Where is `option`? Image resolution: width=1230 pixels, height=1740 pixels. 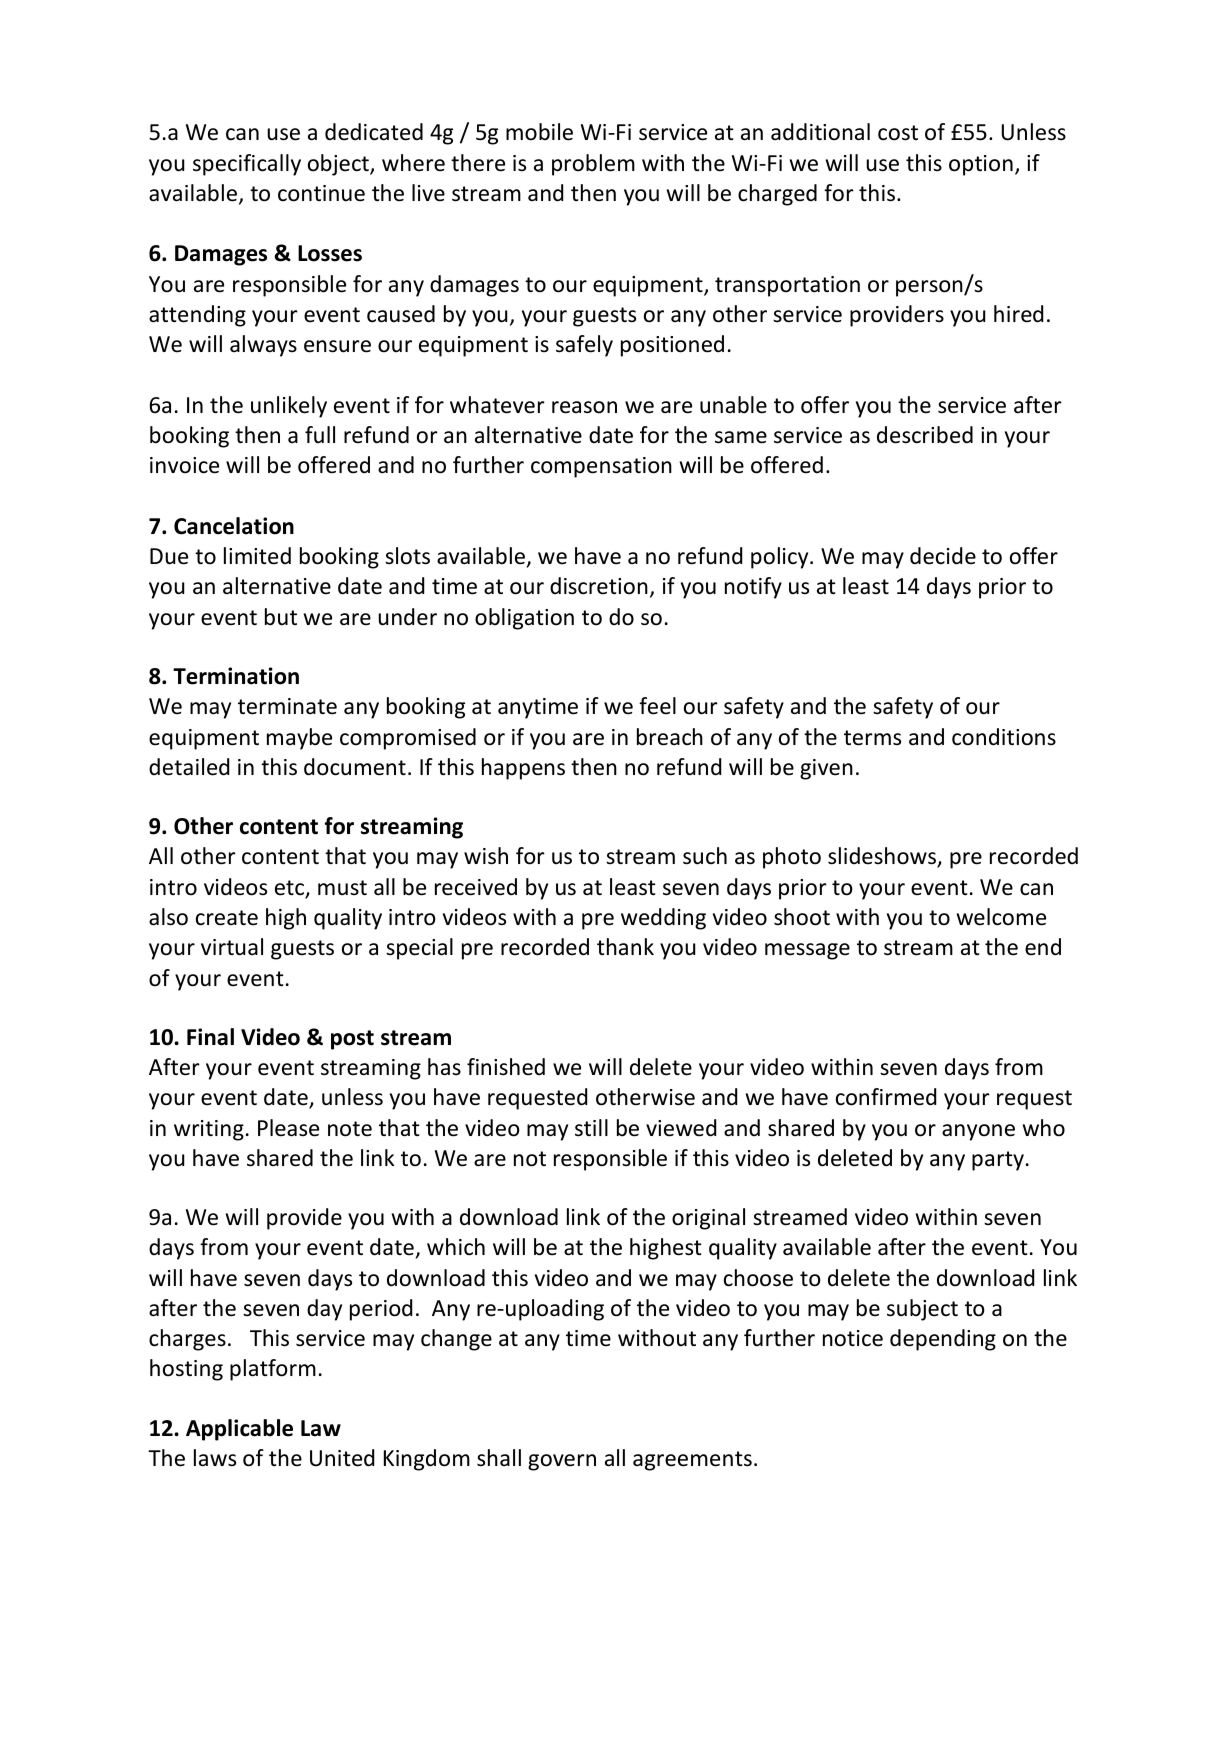 option is located at coordinates (981, 165).
